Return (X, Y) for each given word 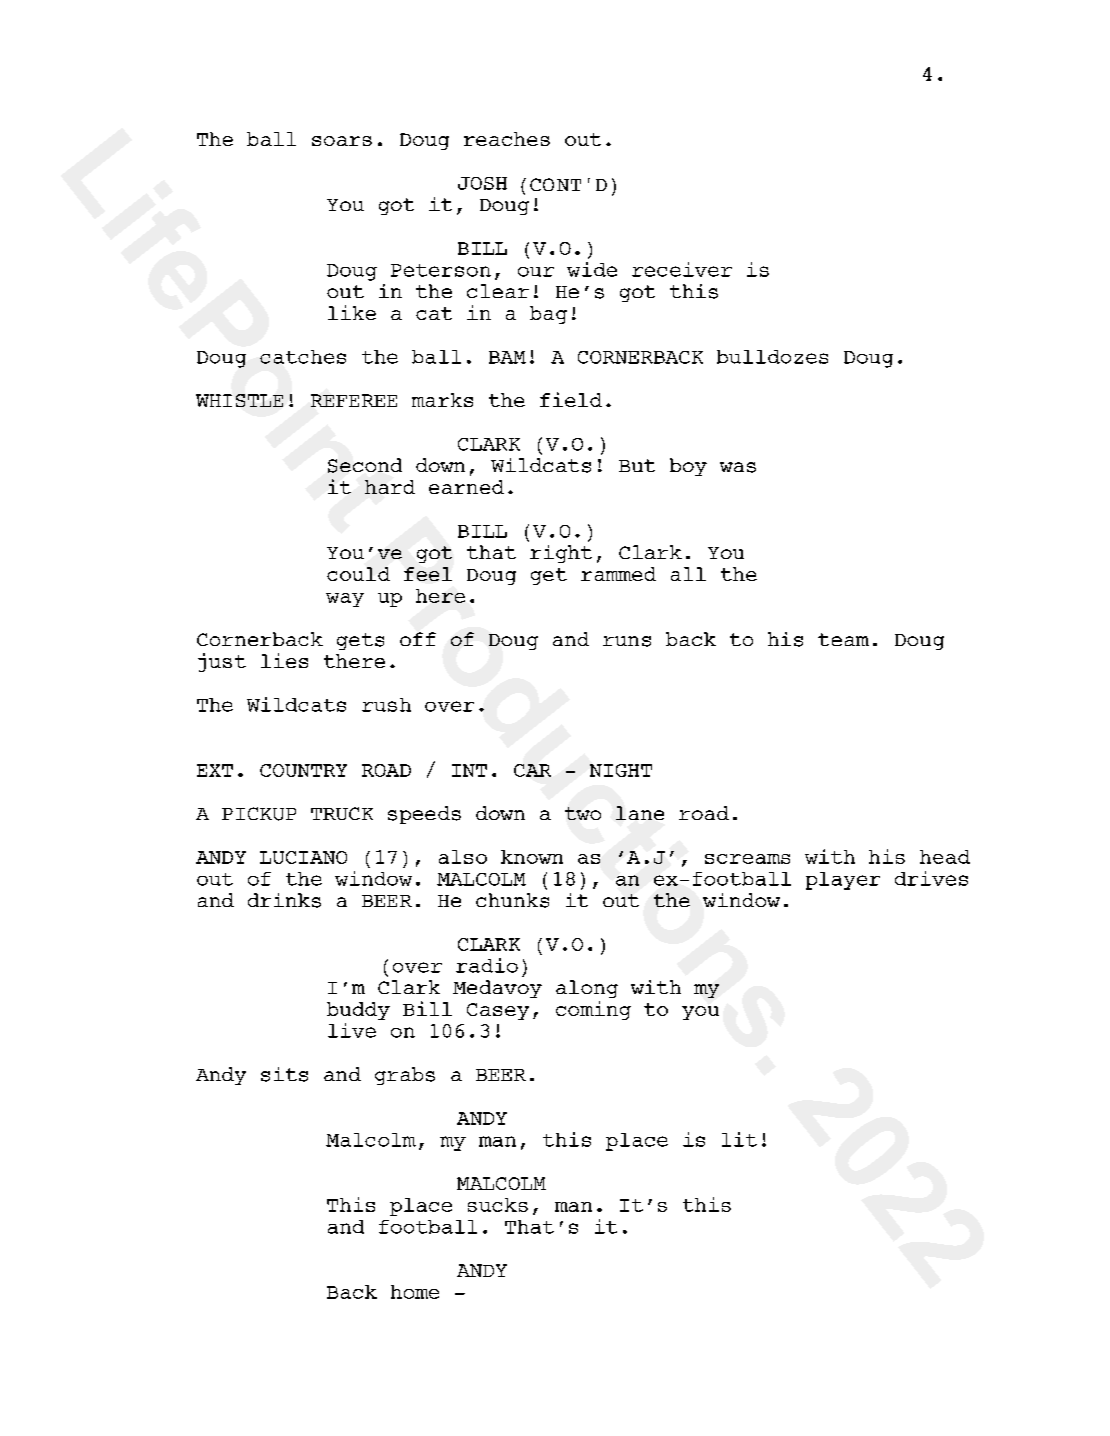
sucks (498, 1205)
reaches (507, 139)
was (738, 467)
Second (365, 465)
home (415, 1292)
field (571, 399)
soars (342, 141)
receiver (682, 269)
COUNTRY (303, 770)
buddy (358, 1011)
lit (739, 1139)
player (843, 881)
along (587, 989)
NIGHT (621, 770)
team (843, 639)
